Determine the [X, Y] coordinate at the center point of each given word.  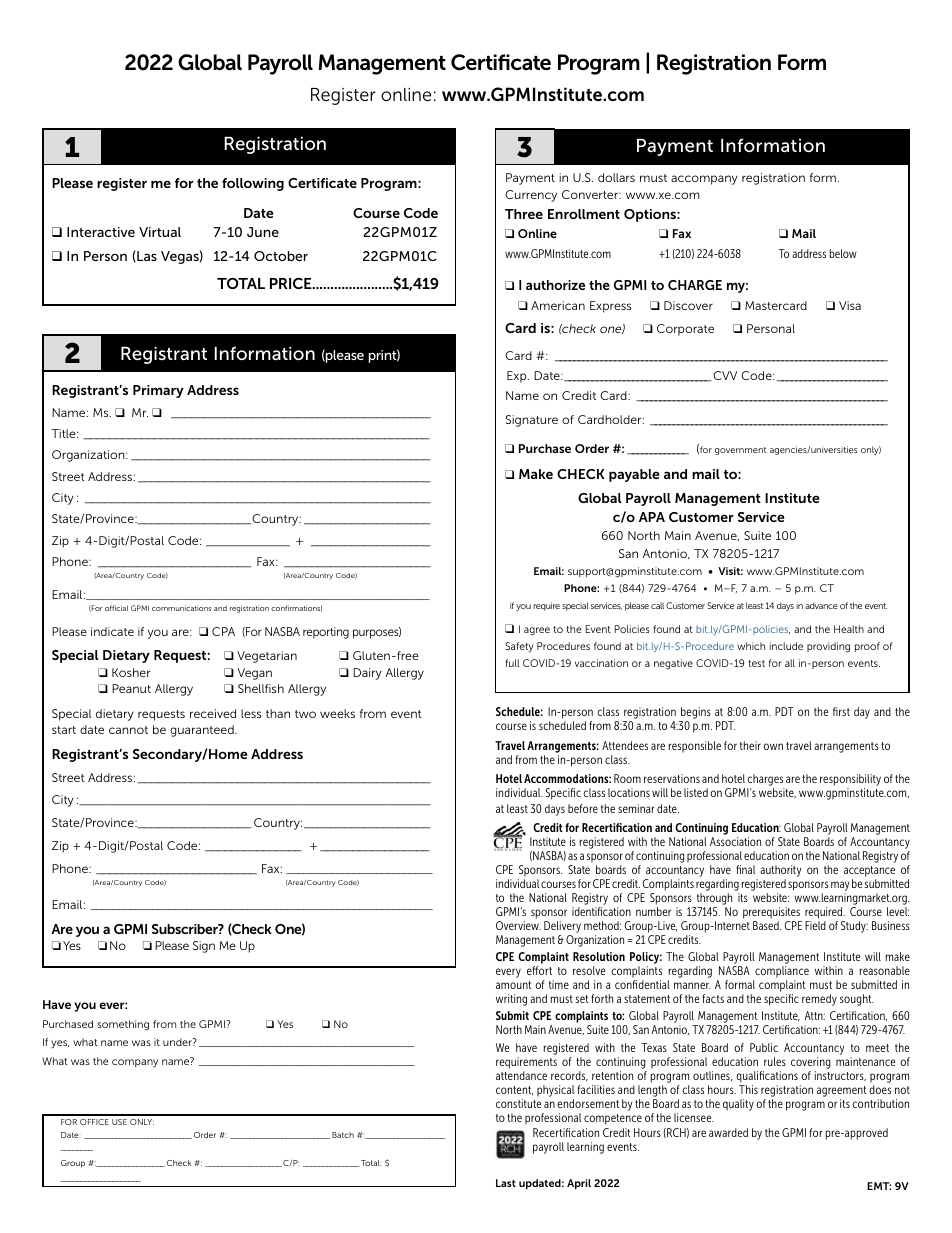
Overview [518, 925]
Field [815, 925]
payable [634, 475]
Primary [158, 391]
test [756, 663]
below [843, 253]
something [123, 1025]
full [512, 663]
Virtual [160, 232]
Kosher [131, 672]
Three [524, 214]
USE [119, 1122]
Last [506, 1183]
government [741, 451]
